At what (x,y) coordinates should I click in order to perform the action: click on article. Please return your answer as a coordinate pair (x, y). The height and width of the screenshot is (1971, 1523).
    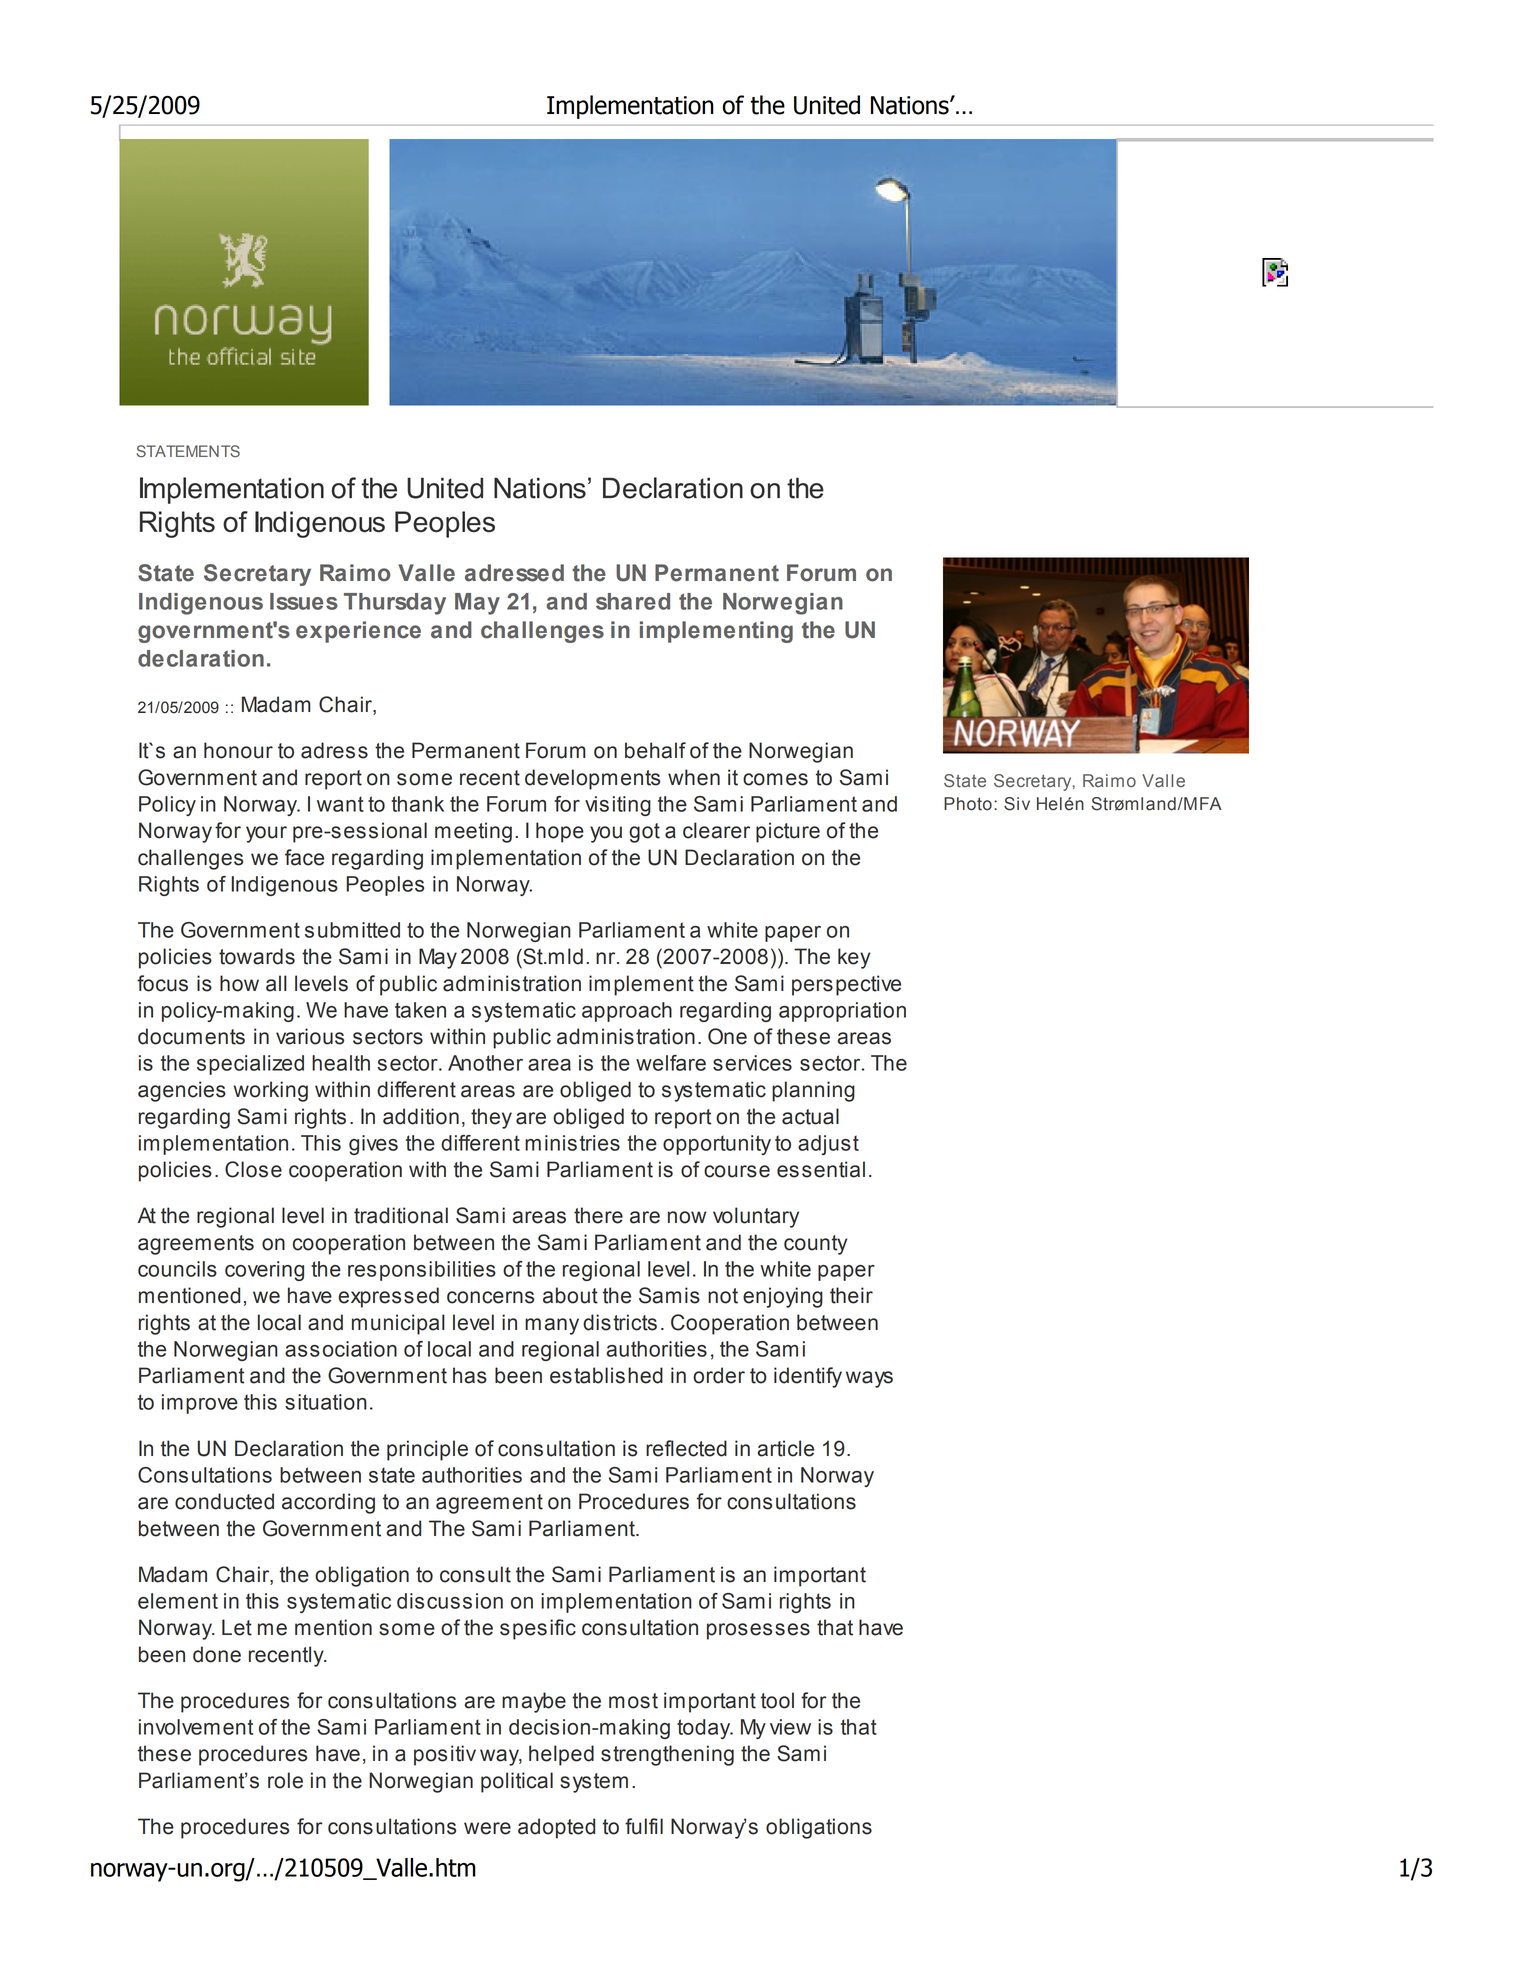
    Looking at the image, I should click on (786, 1448).
